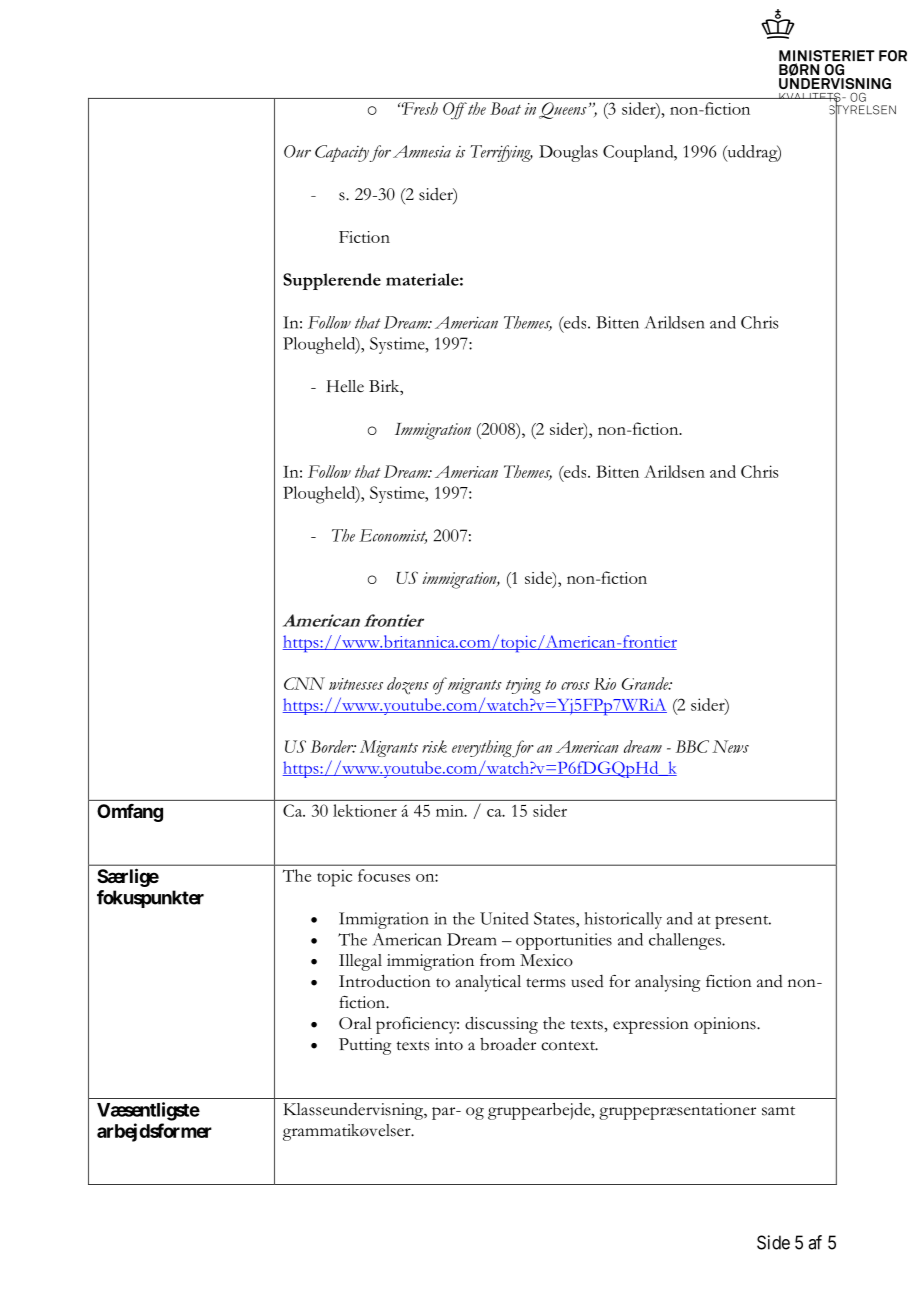  Describe the element at coordinates (342, 153) in the screenshot. I see `Capacity` at that location.
